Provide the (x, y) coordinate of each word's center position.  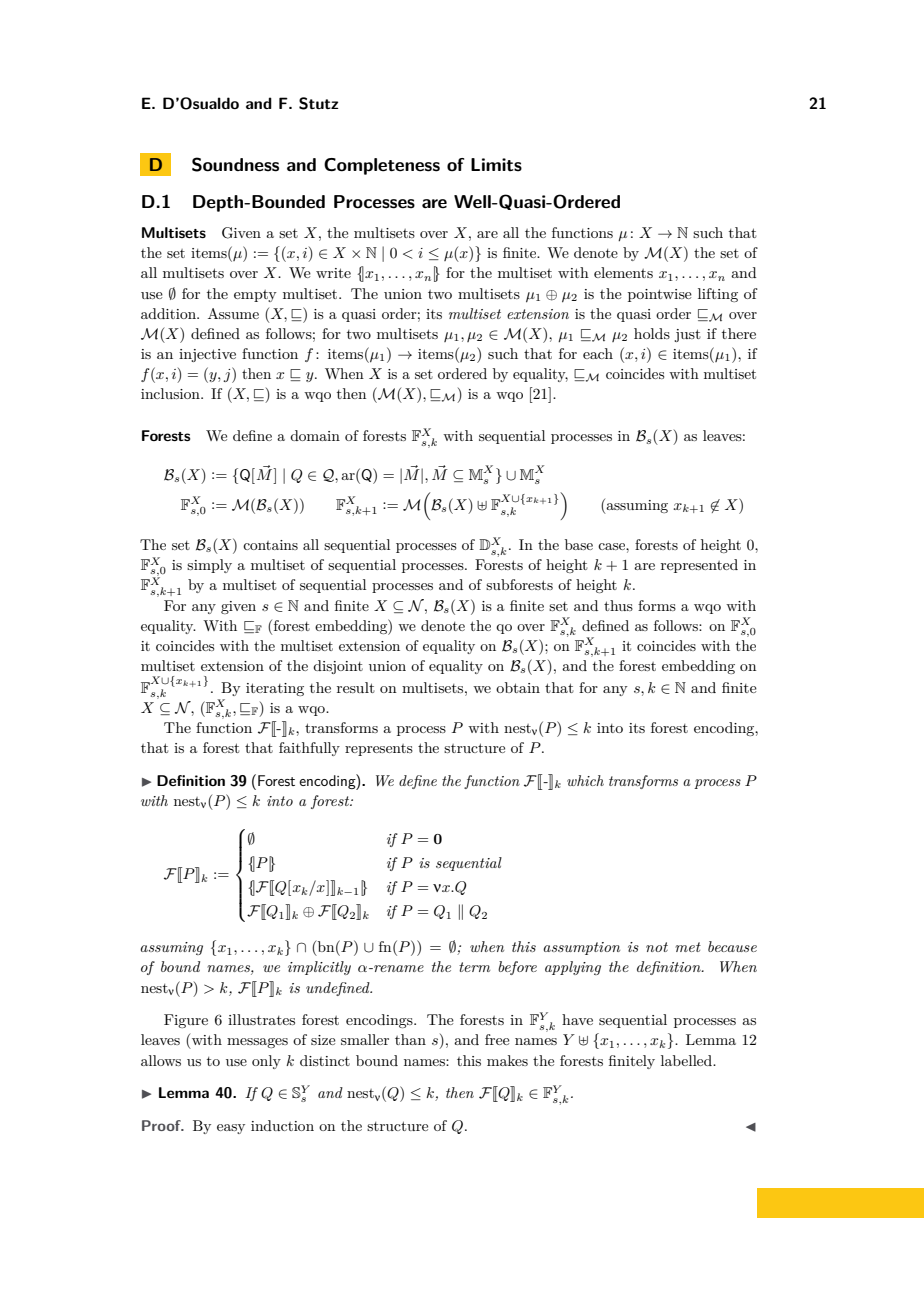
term (474, 967)
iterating (275, 689)
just (687, 335)
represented (699, 566)
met (688, 947)
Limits (496, 165)
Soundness (235, 164)
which (585, 780)
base (579, 544)
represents (379, 750)
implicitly (319, 968)
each (598, 353)
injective (207, 355)
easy (231, 1129)
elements (623, 272)
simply (209, 566)
